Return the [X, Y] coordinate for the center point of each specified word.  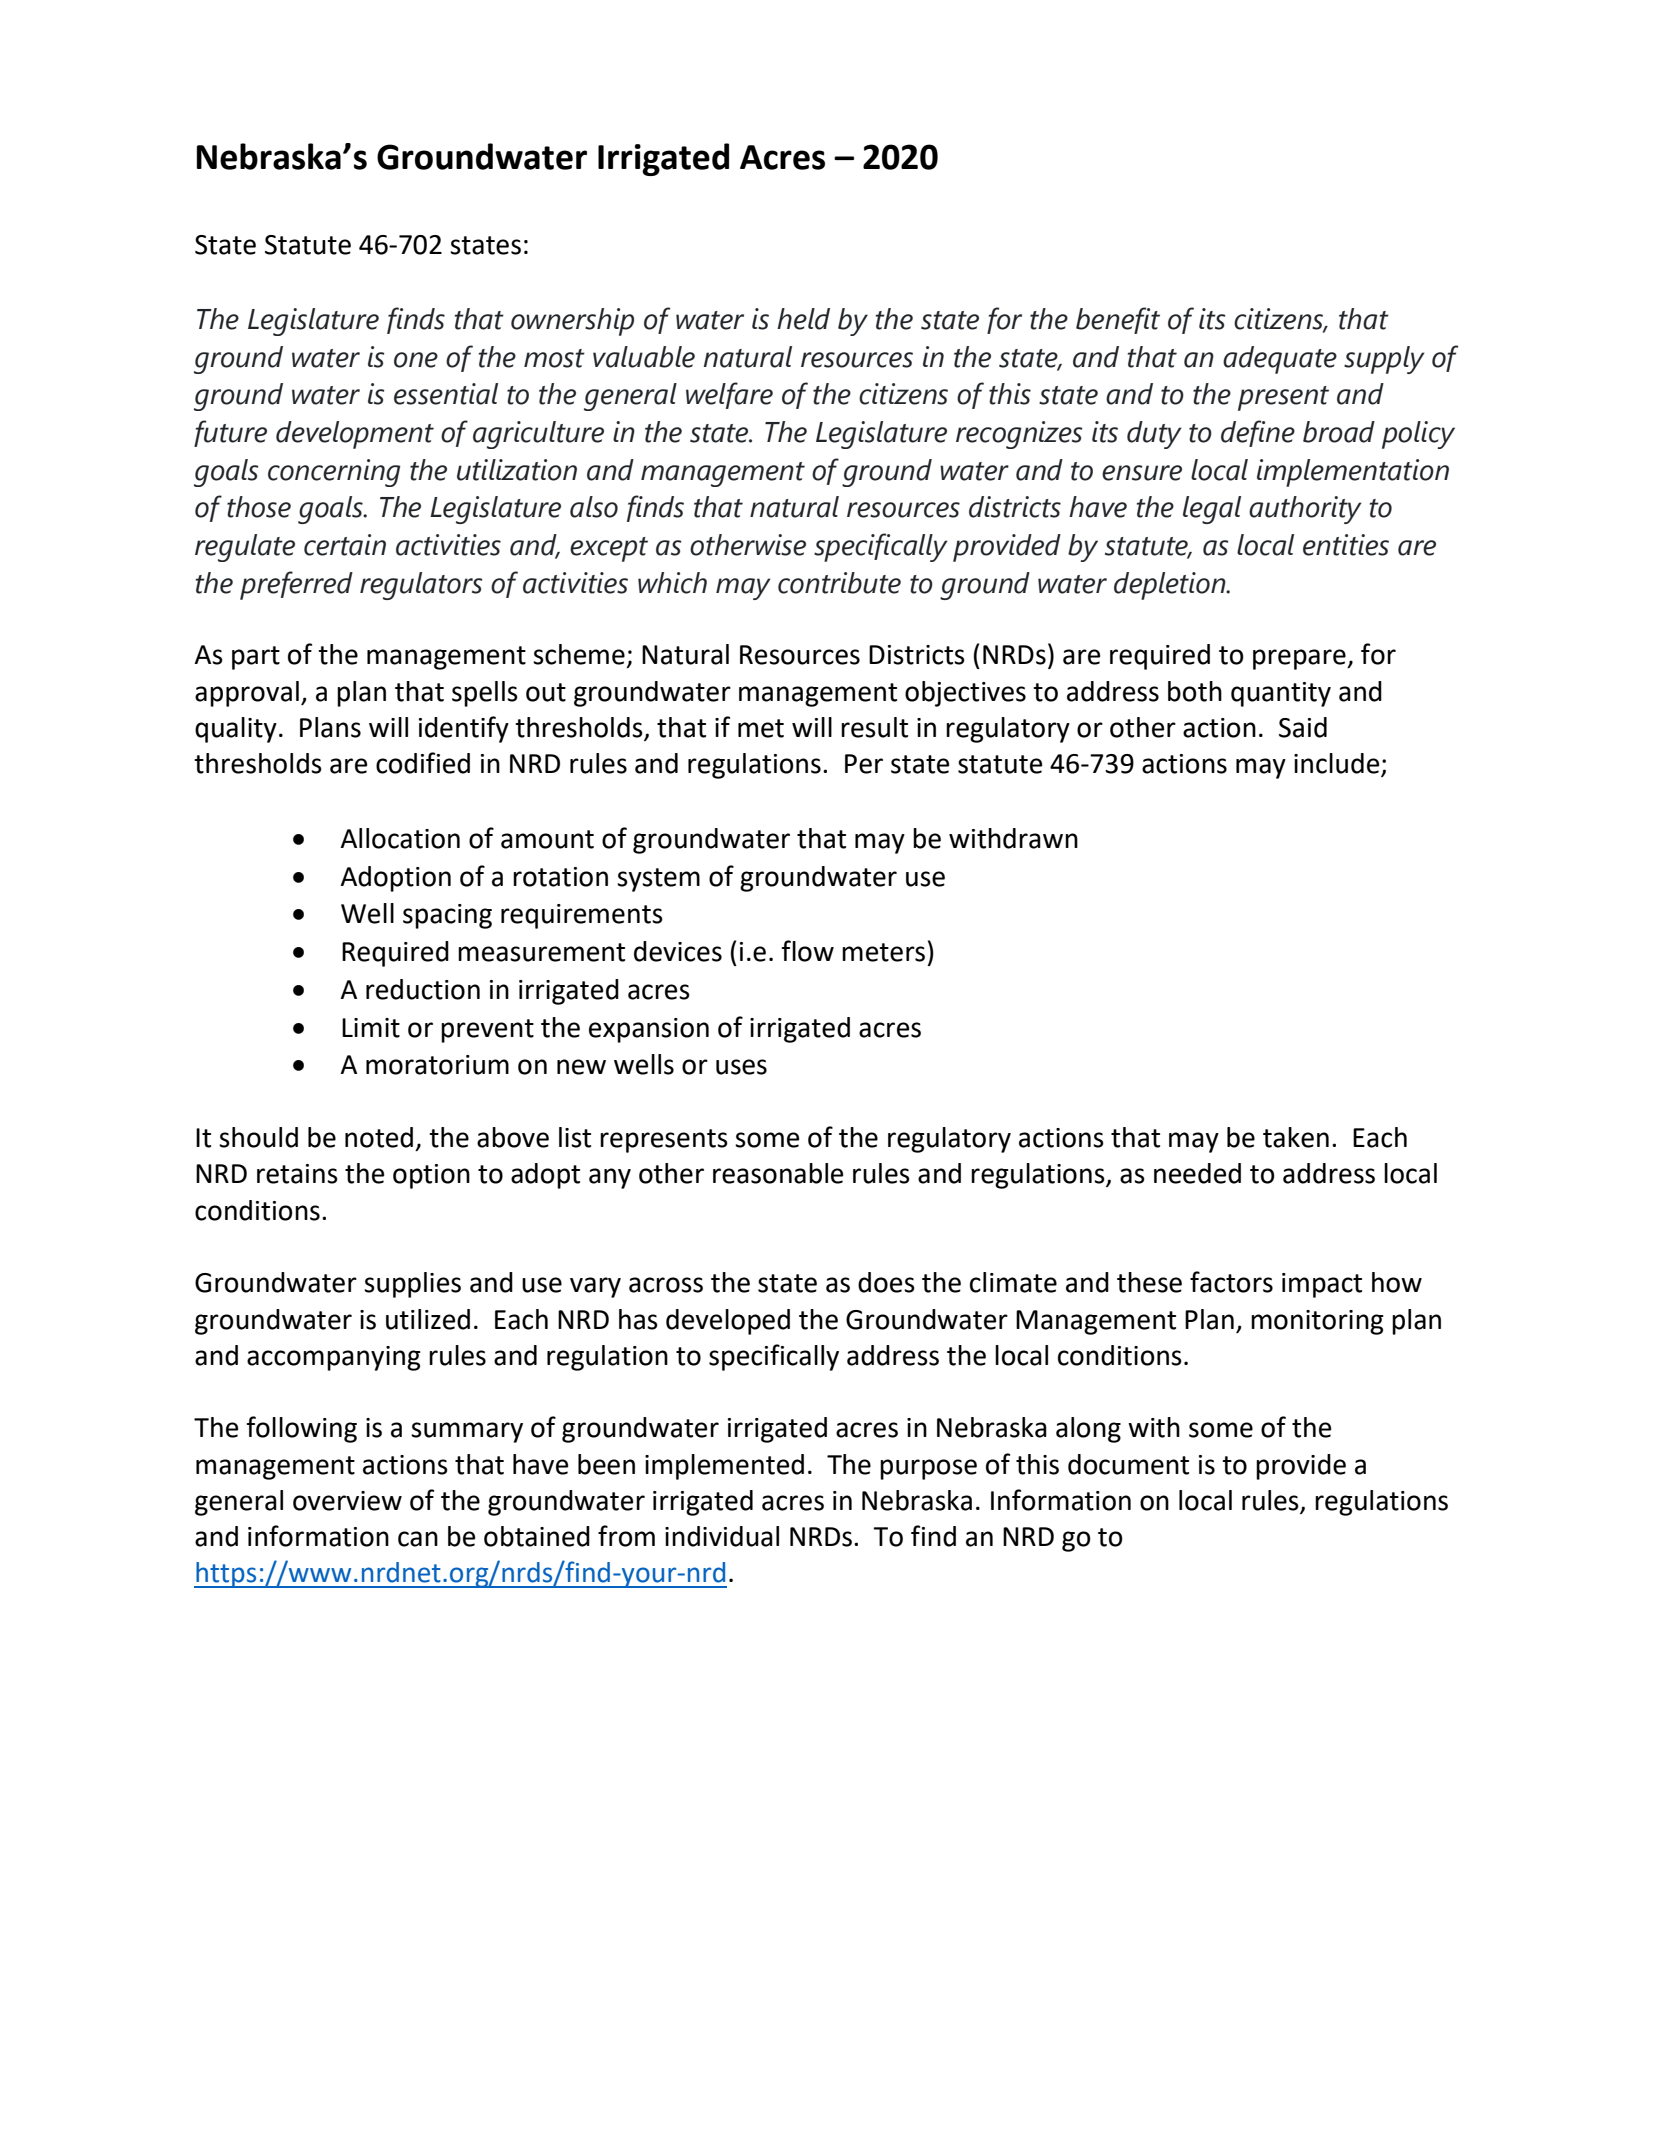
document [1128, 1464]
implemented [724, 1467]
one [416, 360]
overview [347, 1501]
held [803, 319]
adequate [1280, 360]
